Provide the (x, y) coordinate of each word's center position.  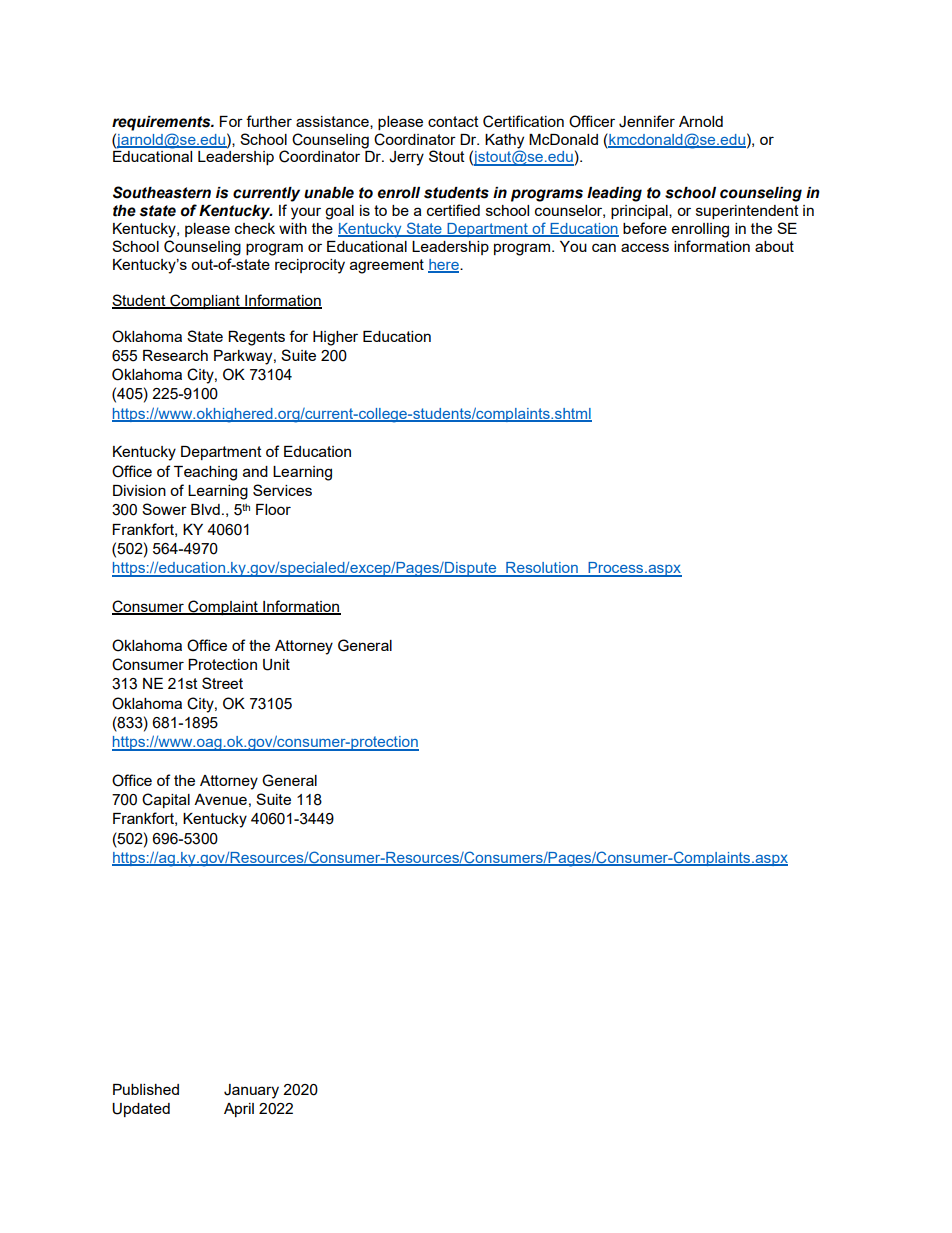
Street (222, 683)
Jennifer (647, 121)
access (645, 247)
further (269, 121)
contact (453, 121)
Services (282, 490)
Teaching (205, 473)
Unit (276, 665)
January (251, 1091)
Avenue (220, 799)
